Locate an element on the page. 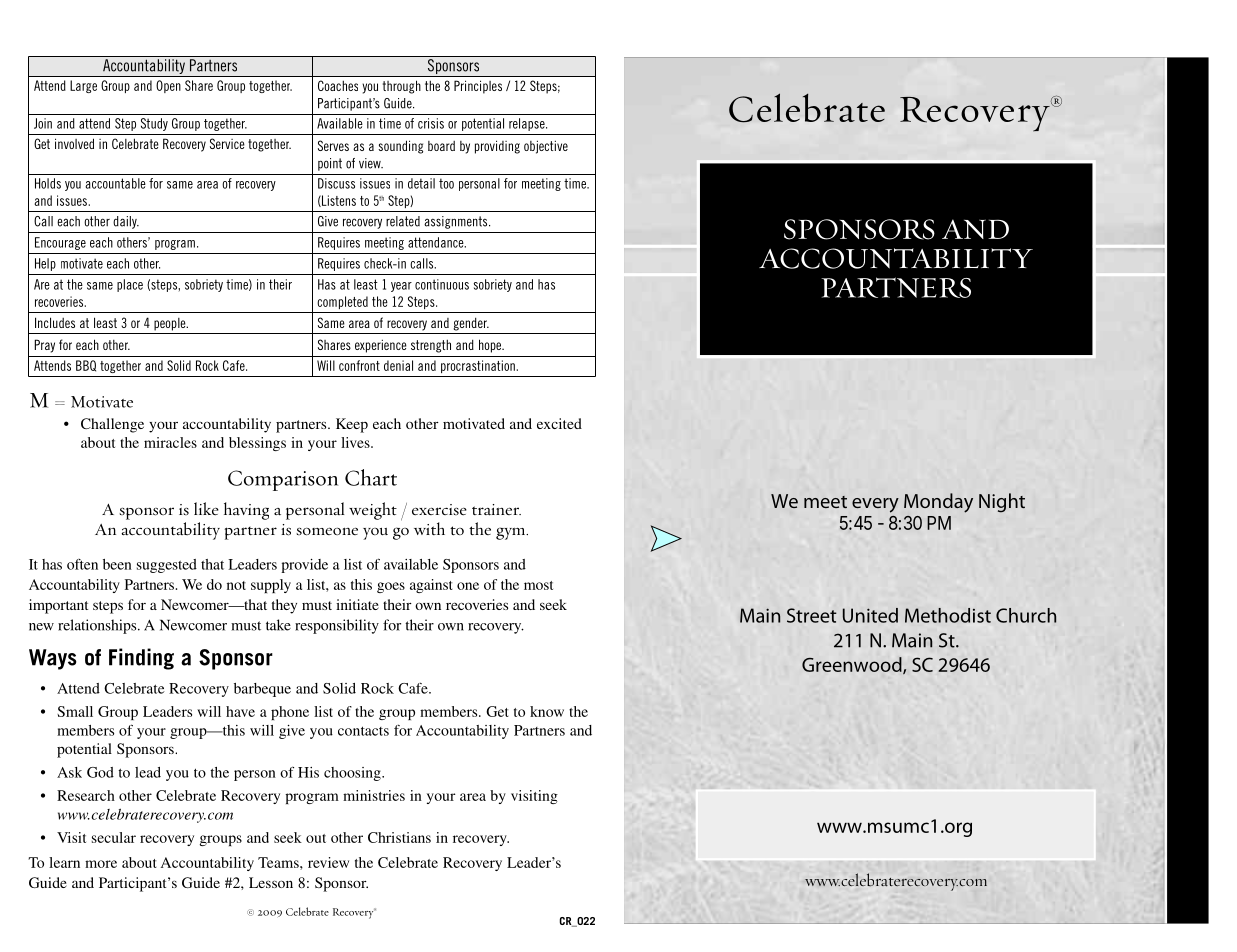 Image resolution: width=1237 pixels, height=952 pixels. BBQ is located at coordinates (86, 366).
